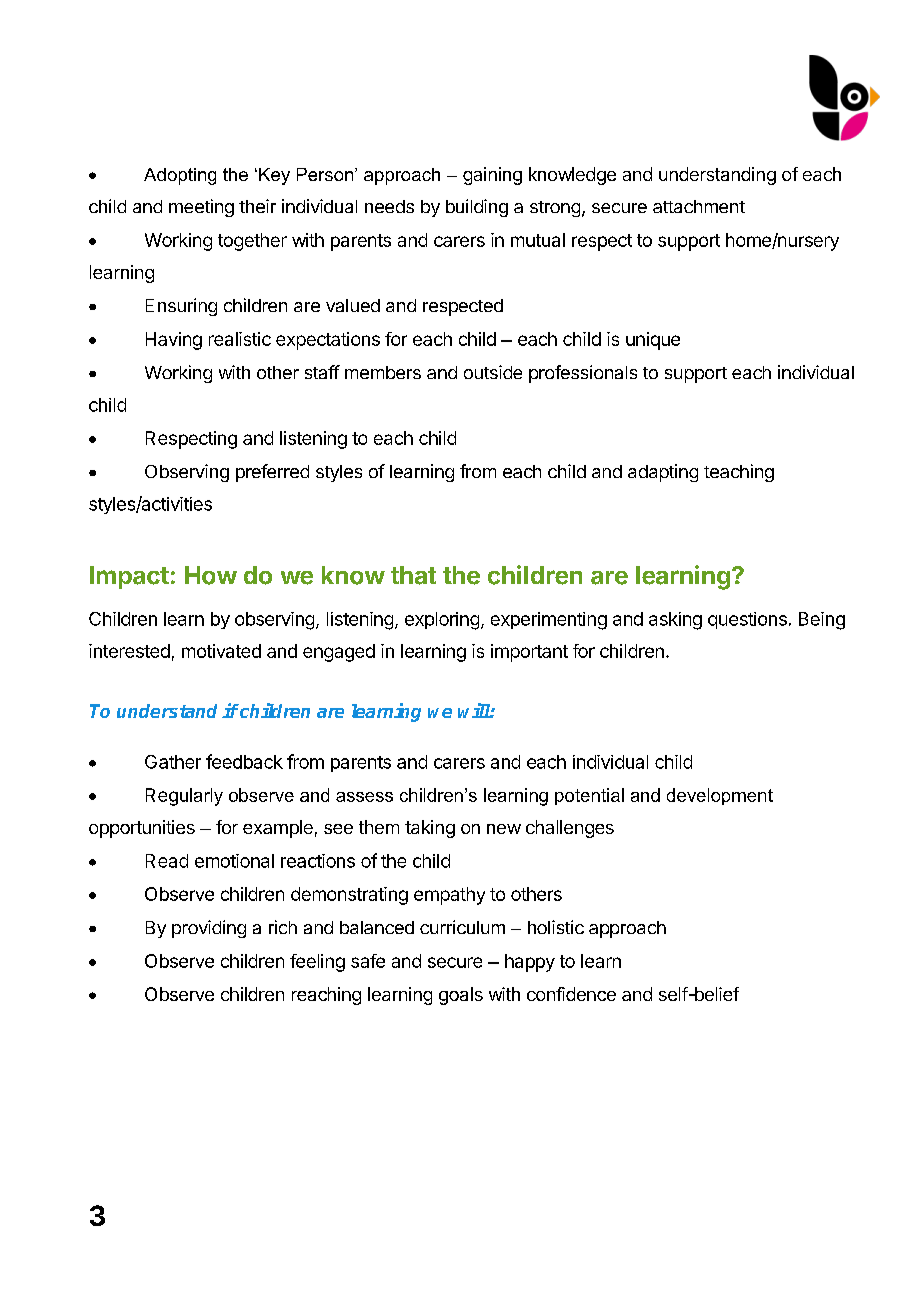 The height and width of the screenshot is (1308, 924). I want to click on outside, so click(493, 372).
